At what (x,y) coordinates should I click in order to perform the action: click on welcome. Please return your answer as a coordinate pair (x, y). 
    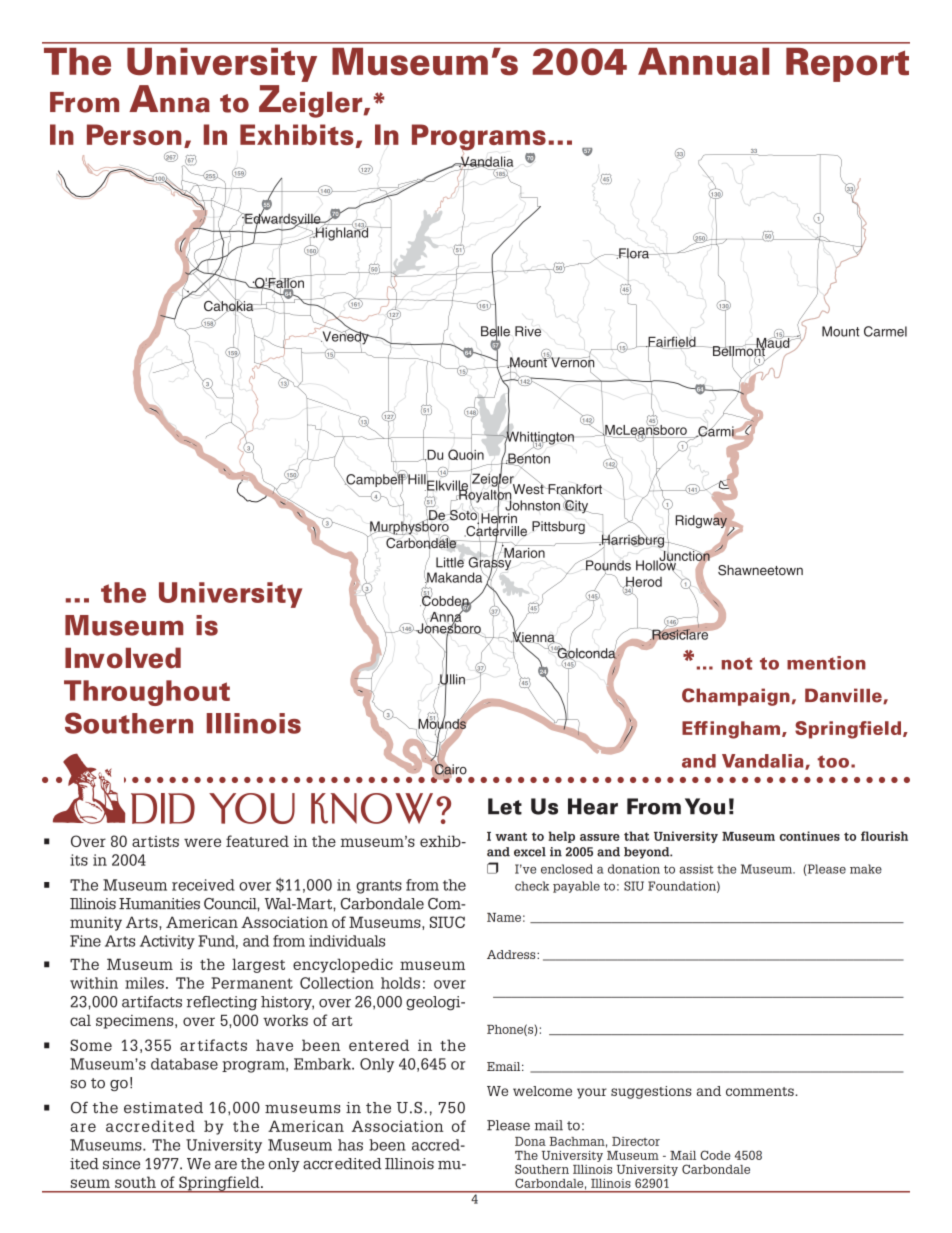
    Looking at the image, I should click on (542, 1091).
